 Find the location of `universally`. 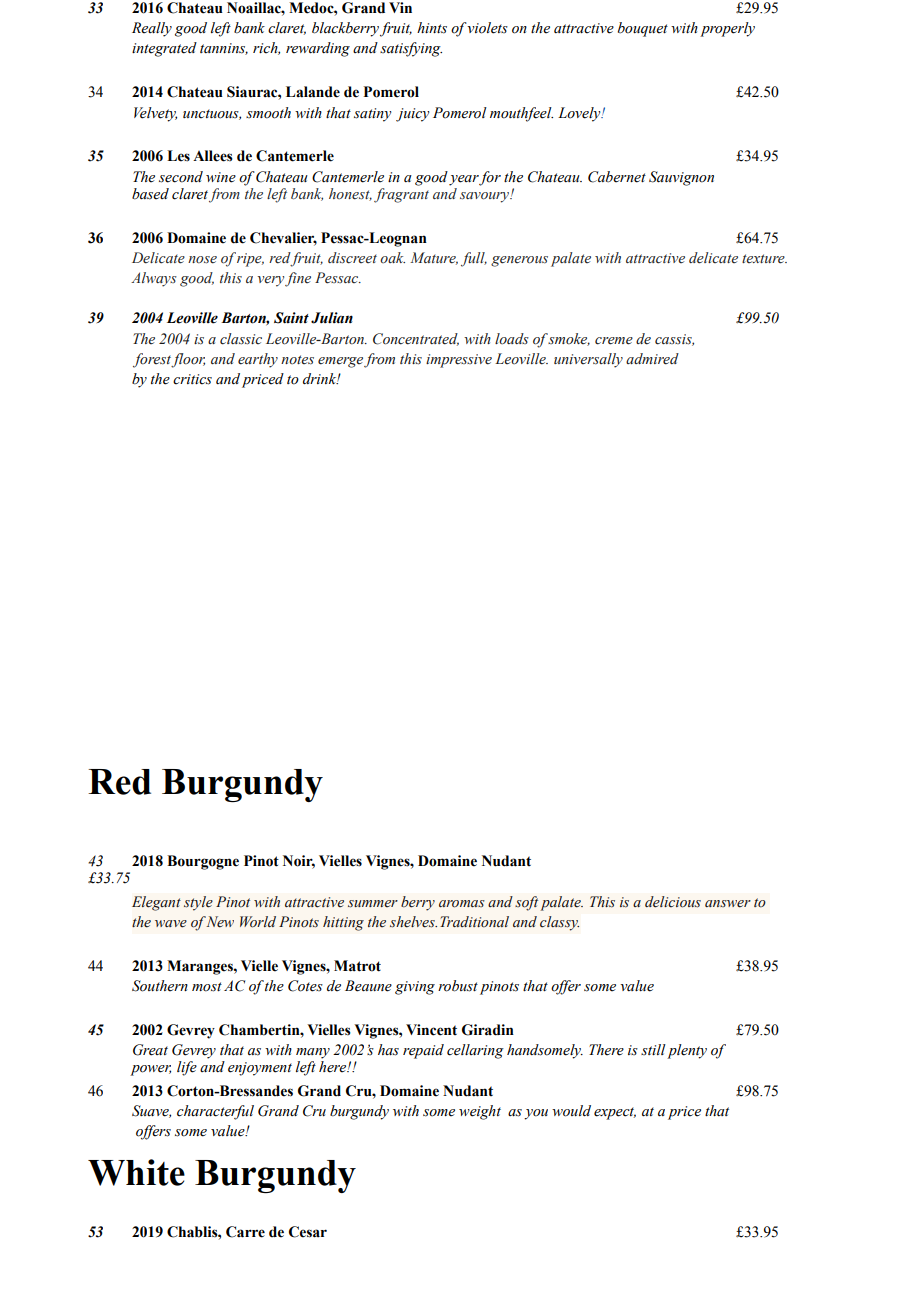

universally is located at coordinates (588, 360).
